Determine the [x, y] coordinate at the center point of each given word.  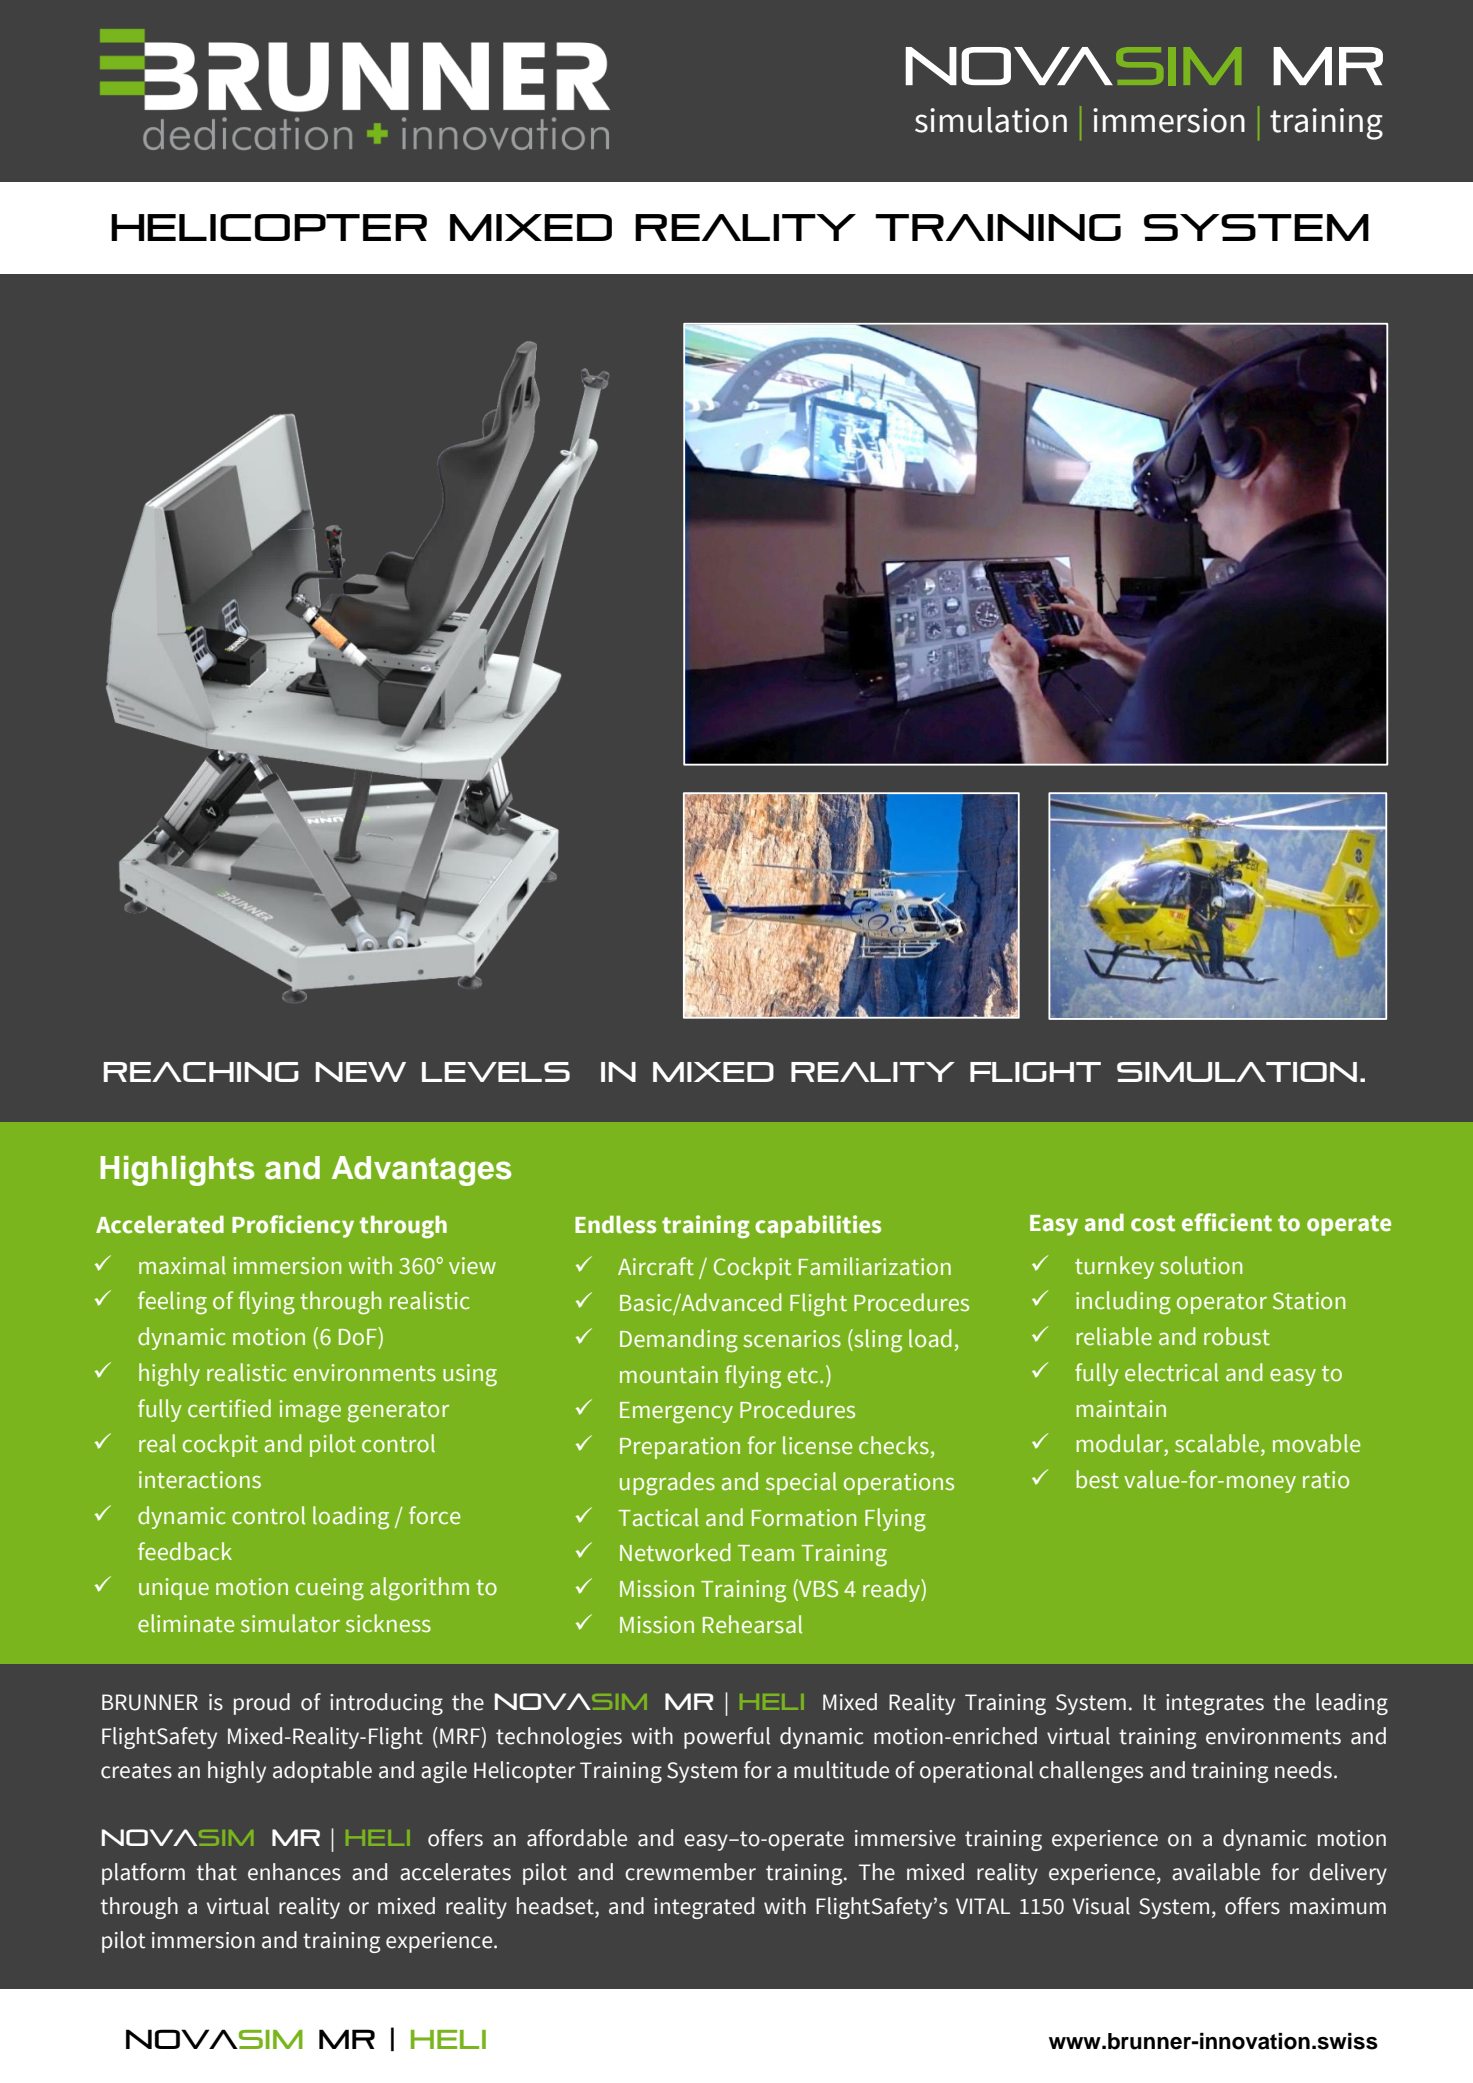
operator [1222, 1304]
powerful [727, 1738]
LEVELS [496, 1072]
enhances [294, 1872]
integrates [1215, 1704]
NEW [361, 1072]
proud [262, 1704]
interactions [200, 1480]
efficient [1227, 1222]
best [1097, 1479]
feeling [172, 1303]
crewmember [690, 1872]
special [801, 1483]
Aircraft [656, 1266]
